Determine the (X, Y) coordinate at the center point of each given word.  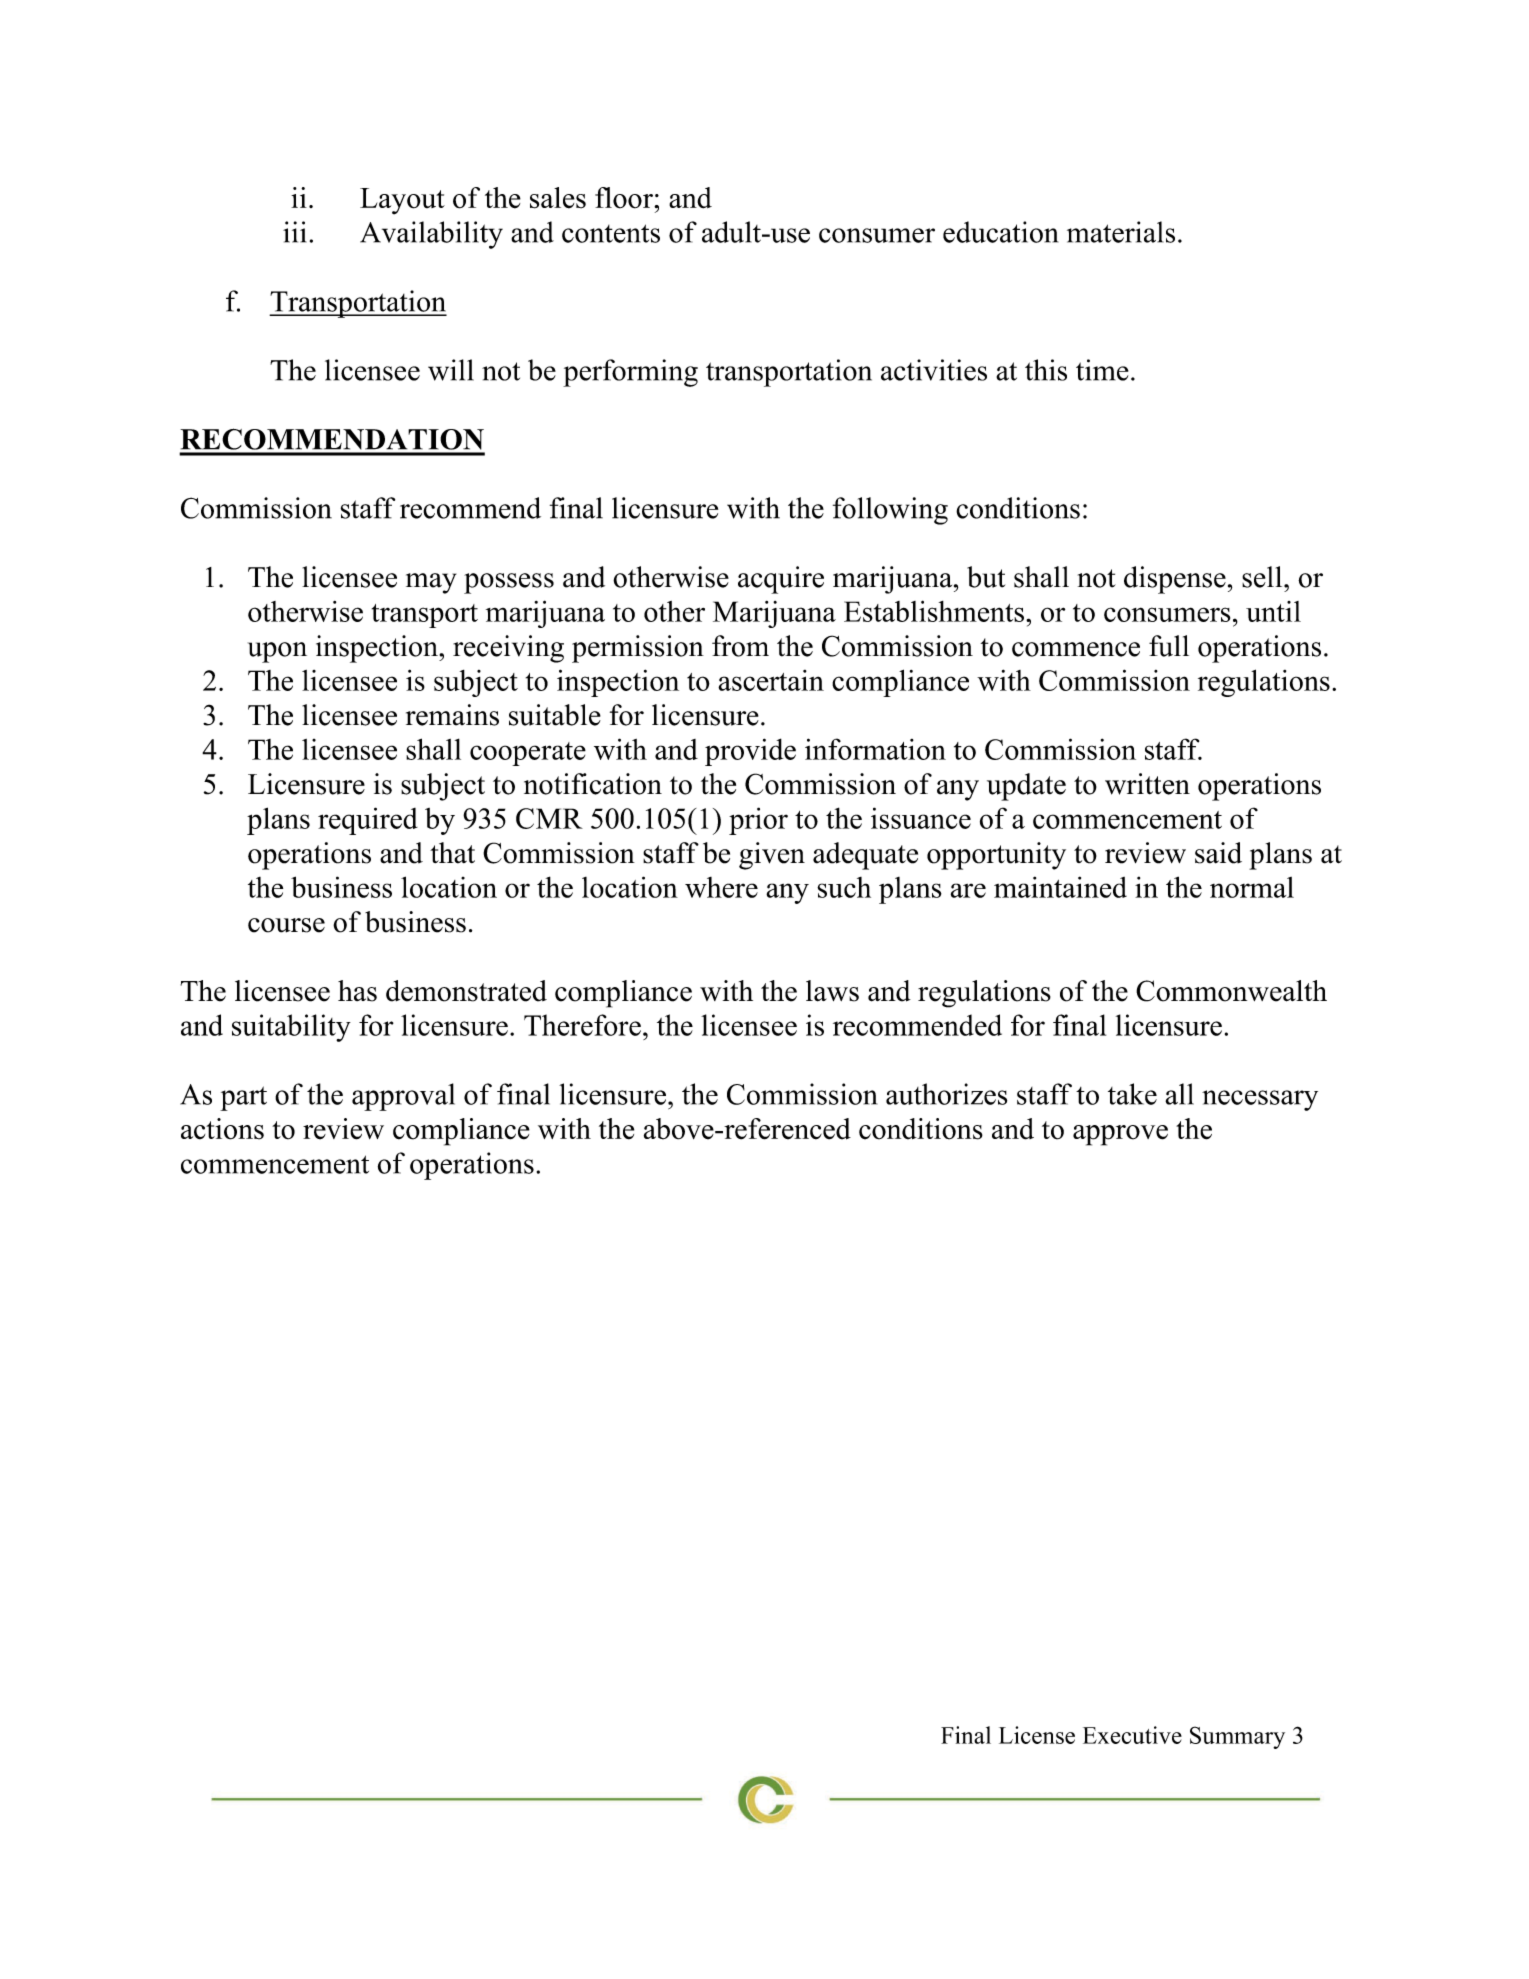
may (431, 583)
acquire (781, 580)
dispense (1175, 580)
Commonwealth (1231, 991)
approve (1120, 1135)
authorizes (946, 1094)
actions (222, 1129)
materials (1121, 232)
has (357, 991)
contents (611, 233)
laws (832, 991)
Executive (1132, 1735)
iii (294, 232)
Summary (1237, 1737)
